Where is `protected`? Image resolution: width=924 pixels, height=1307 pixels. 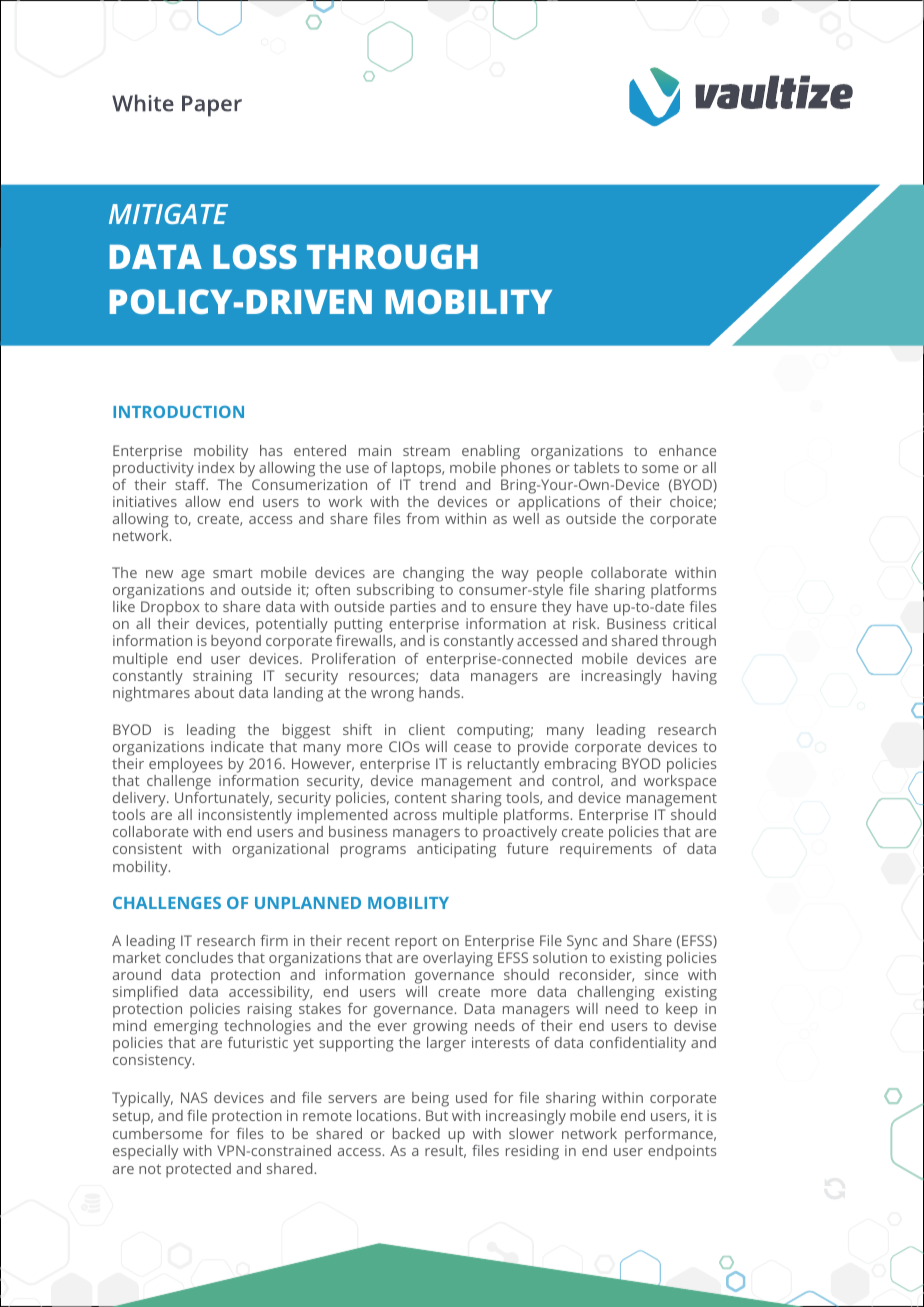
protected is located at coordinates (198, 1170).
